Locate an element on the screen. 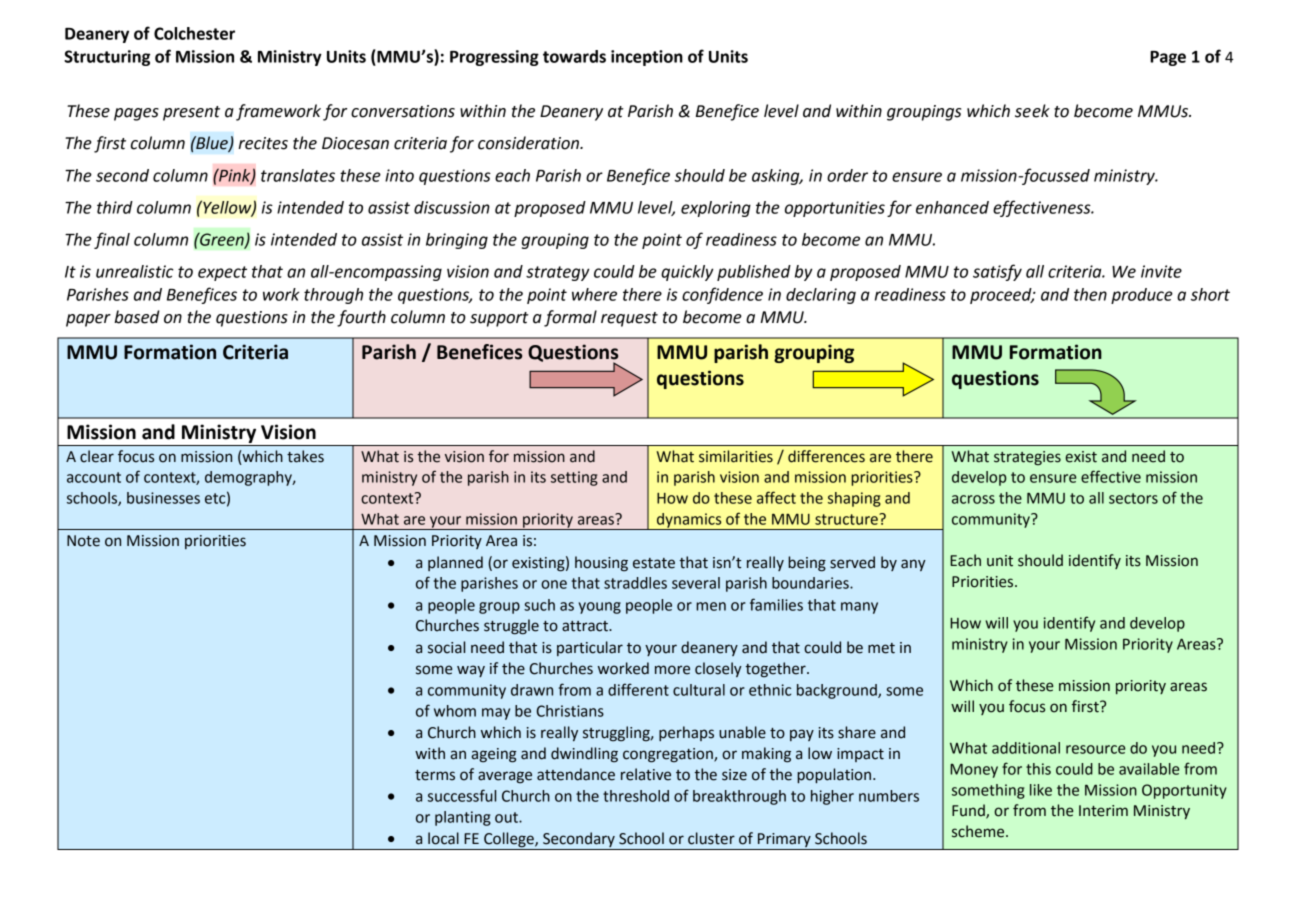  similarities is located at coordinates (736, 456).
